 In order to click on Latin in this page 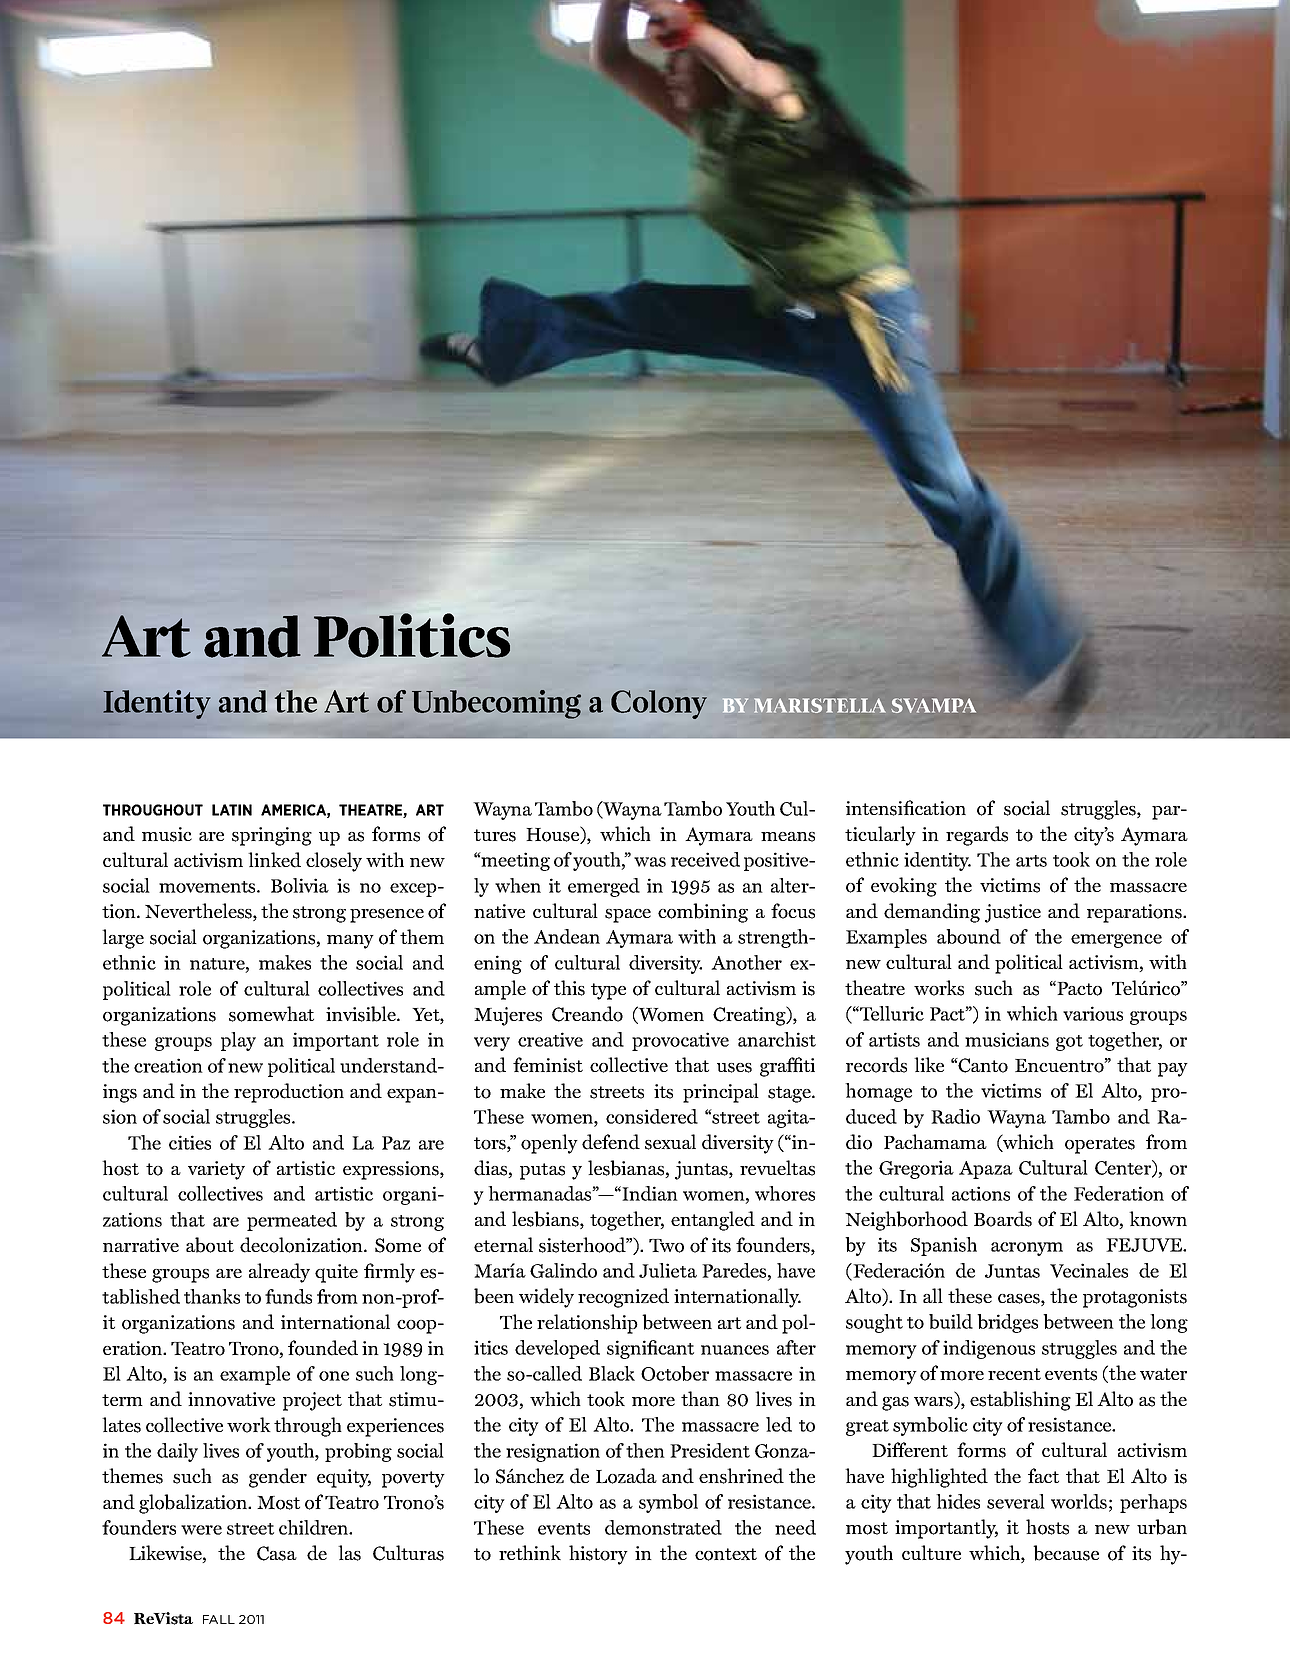, I will do `click(232, 810)`.
